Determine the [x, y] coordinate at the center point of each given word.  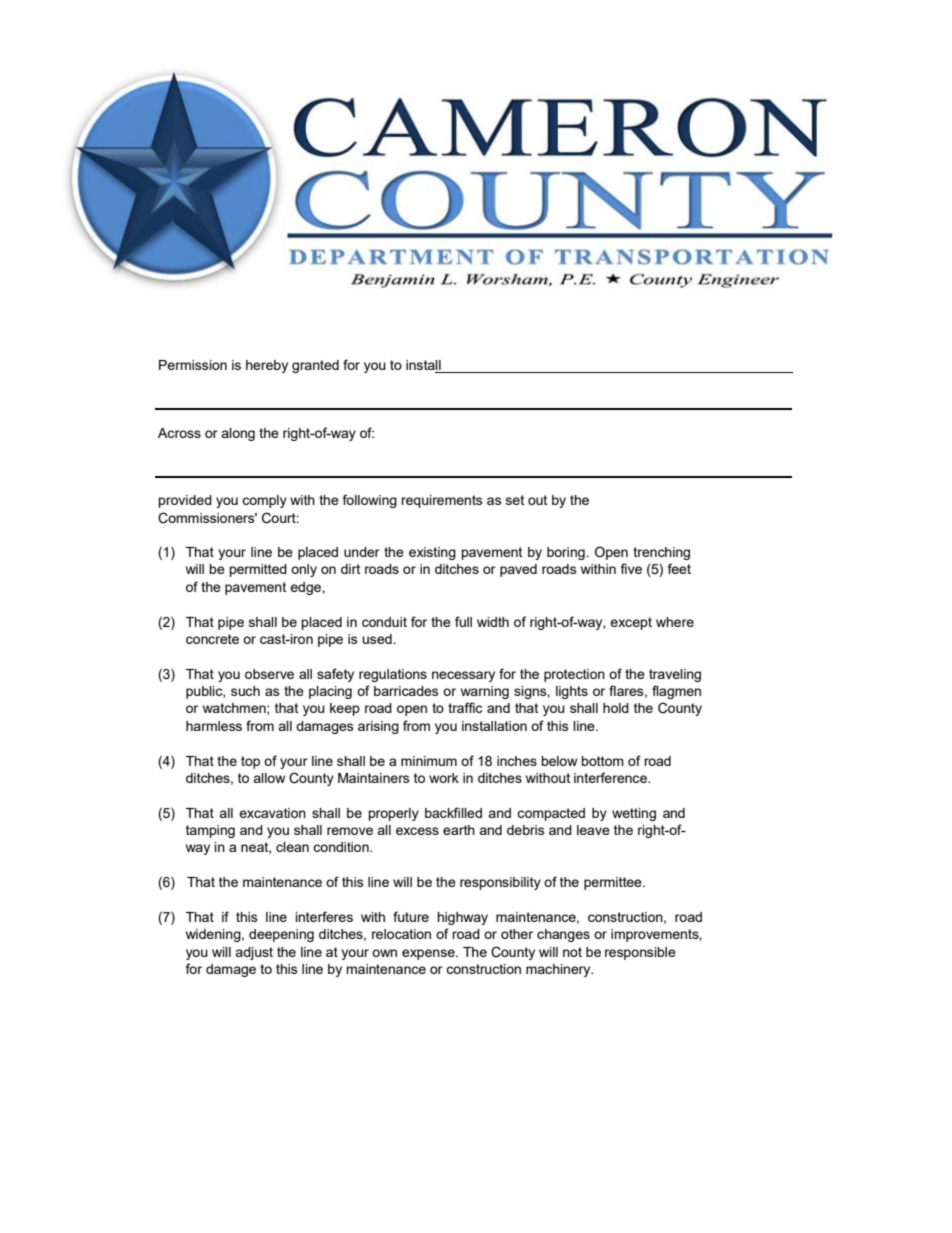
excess [417, 831]
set [515, 500]
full [463, 621]
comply [264, 501]
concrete [212, 639]
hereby [267, 366]
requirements [442, 501]
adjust [254, 953]
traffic [465, 707]
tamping [210, 831]
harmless [214, 726]
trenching [661, 553]
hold [616, 708]
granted [315, 366]
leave [593, 830]
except [631, 623]
